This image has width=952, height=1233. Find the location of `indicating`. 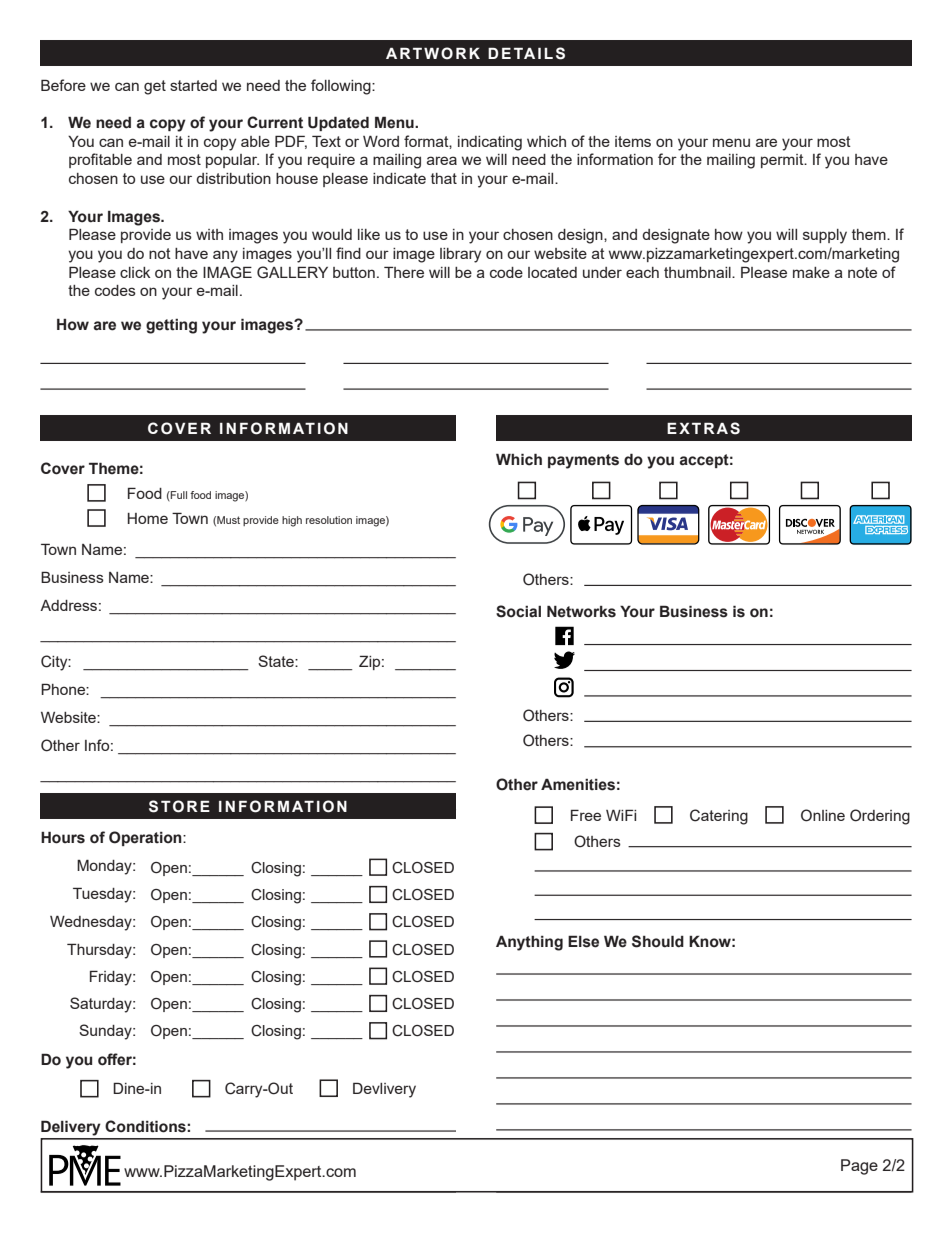

indicating is located at coordinates (490, 143).
